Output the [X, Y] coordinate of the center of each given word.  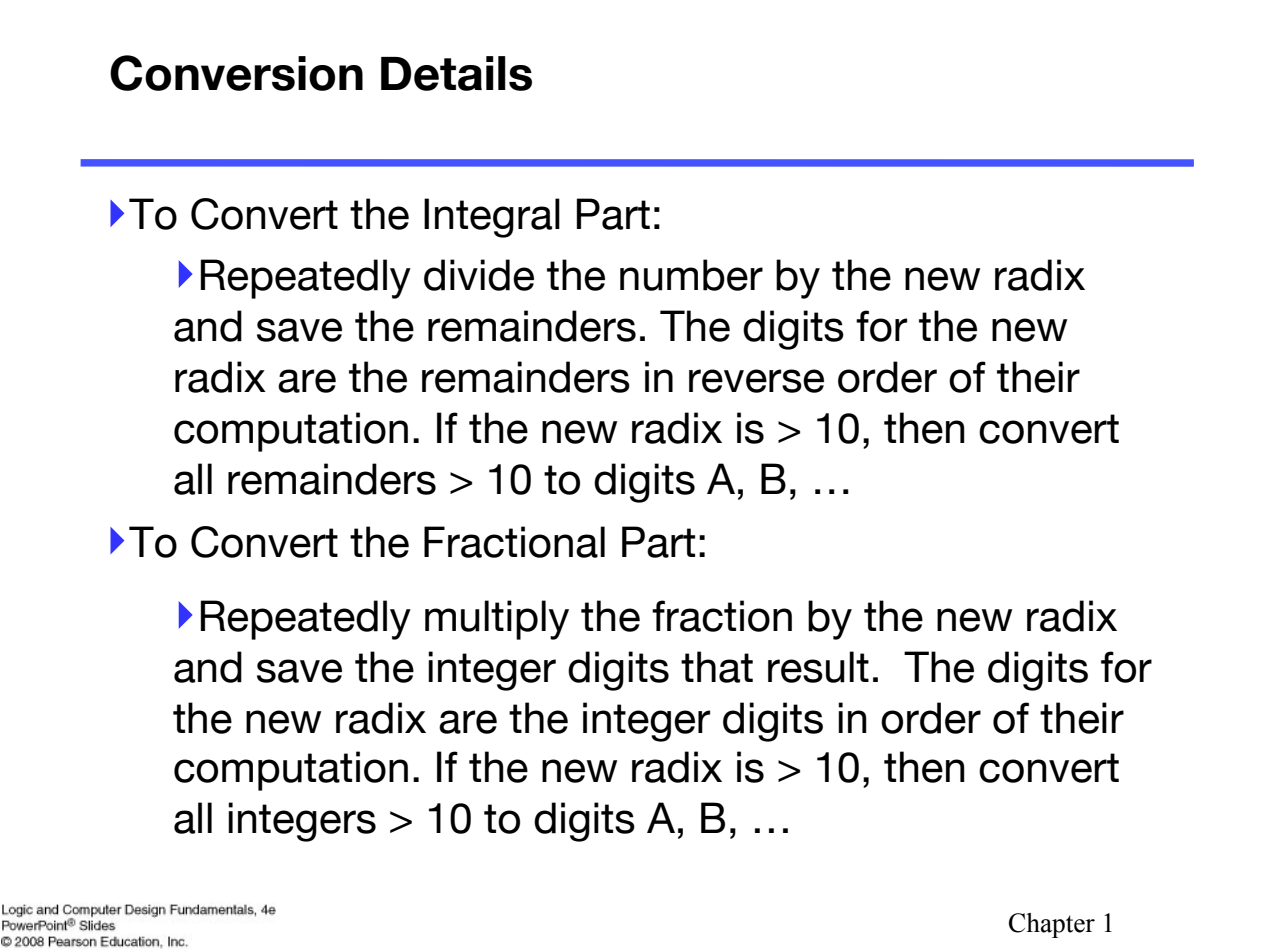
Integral [492, 218]
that [717, 667]
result [818, 667]
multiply [497, 620]
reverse [756, 381]
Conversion [236, 73]
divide [479, 275]
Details [456, 73]
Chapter [1052, 925]
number [691, 275]
